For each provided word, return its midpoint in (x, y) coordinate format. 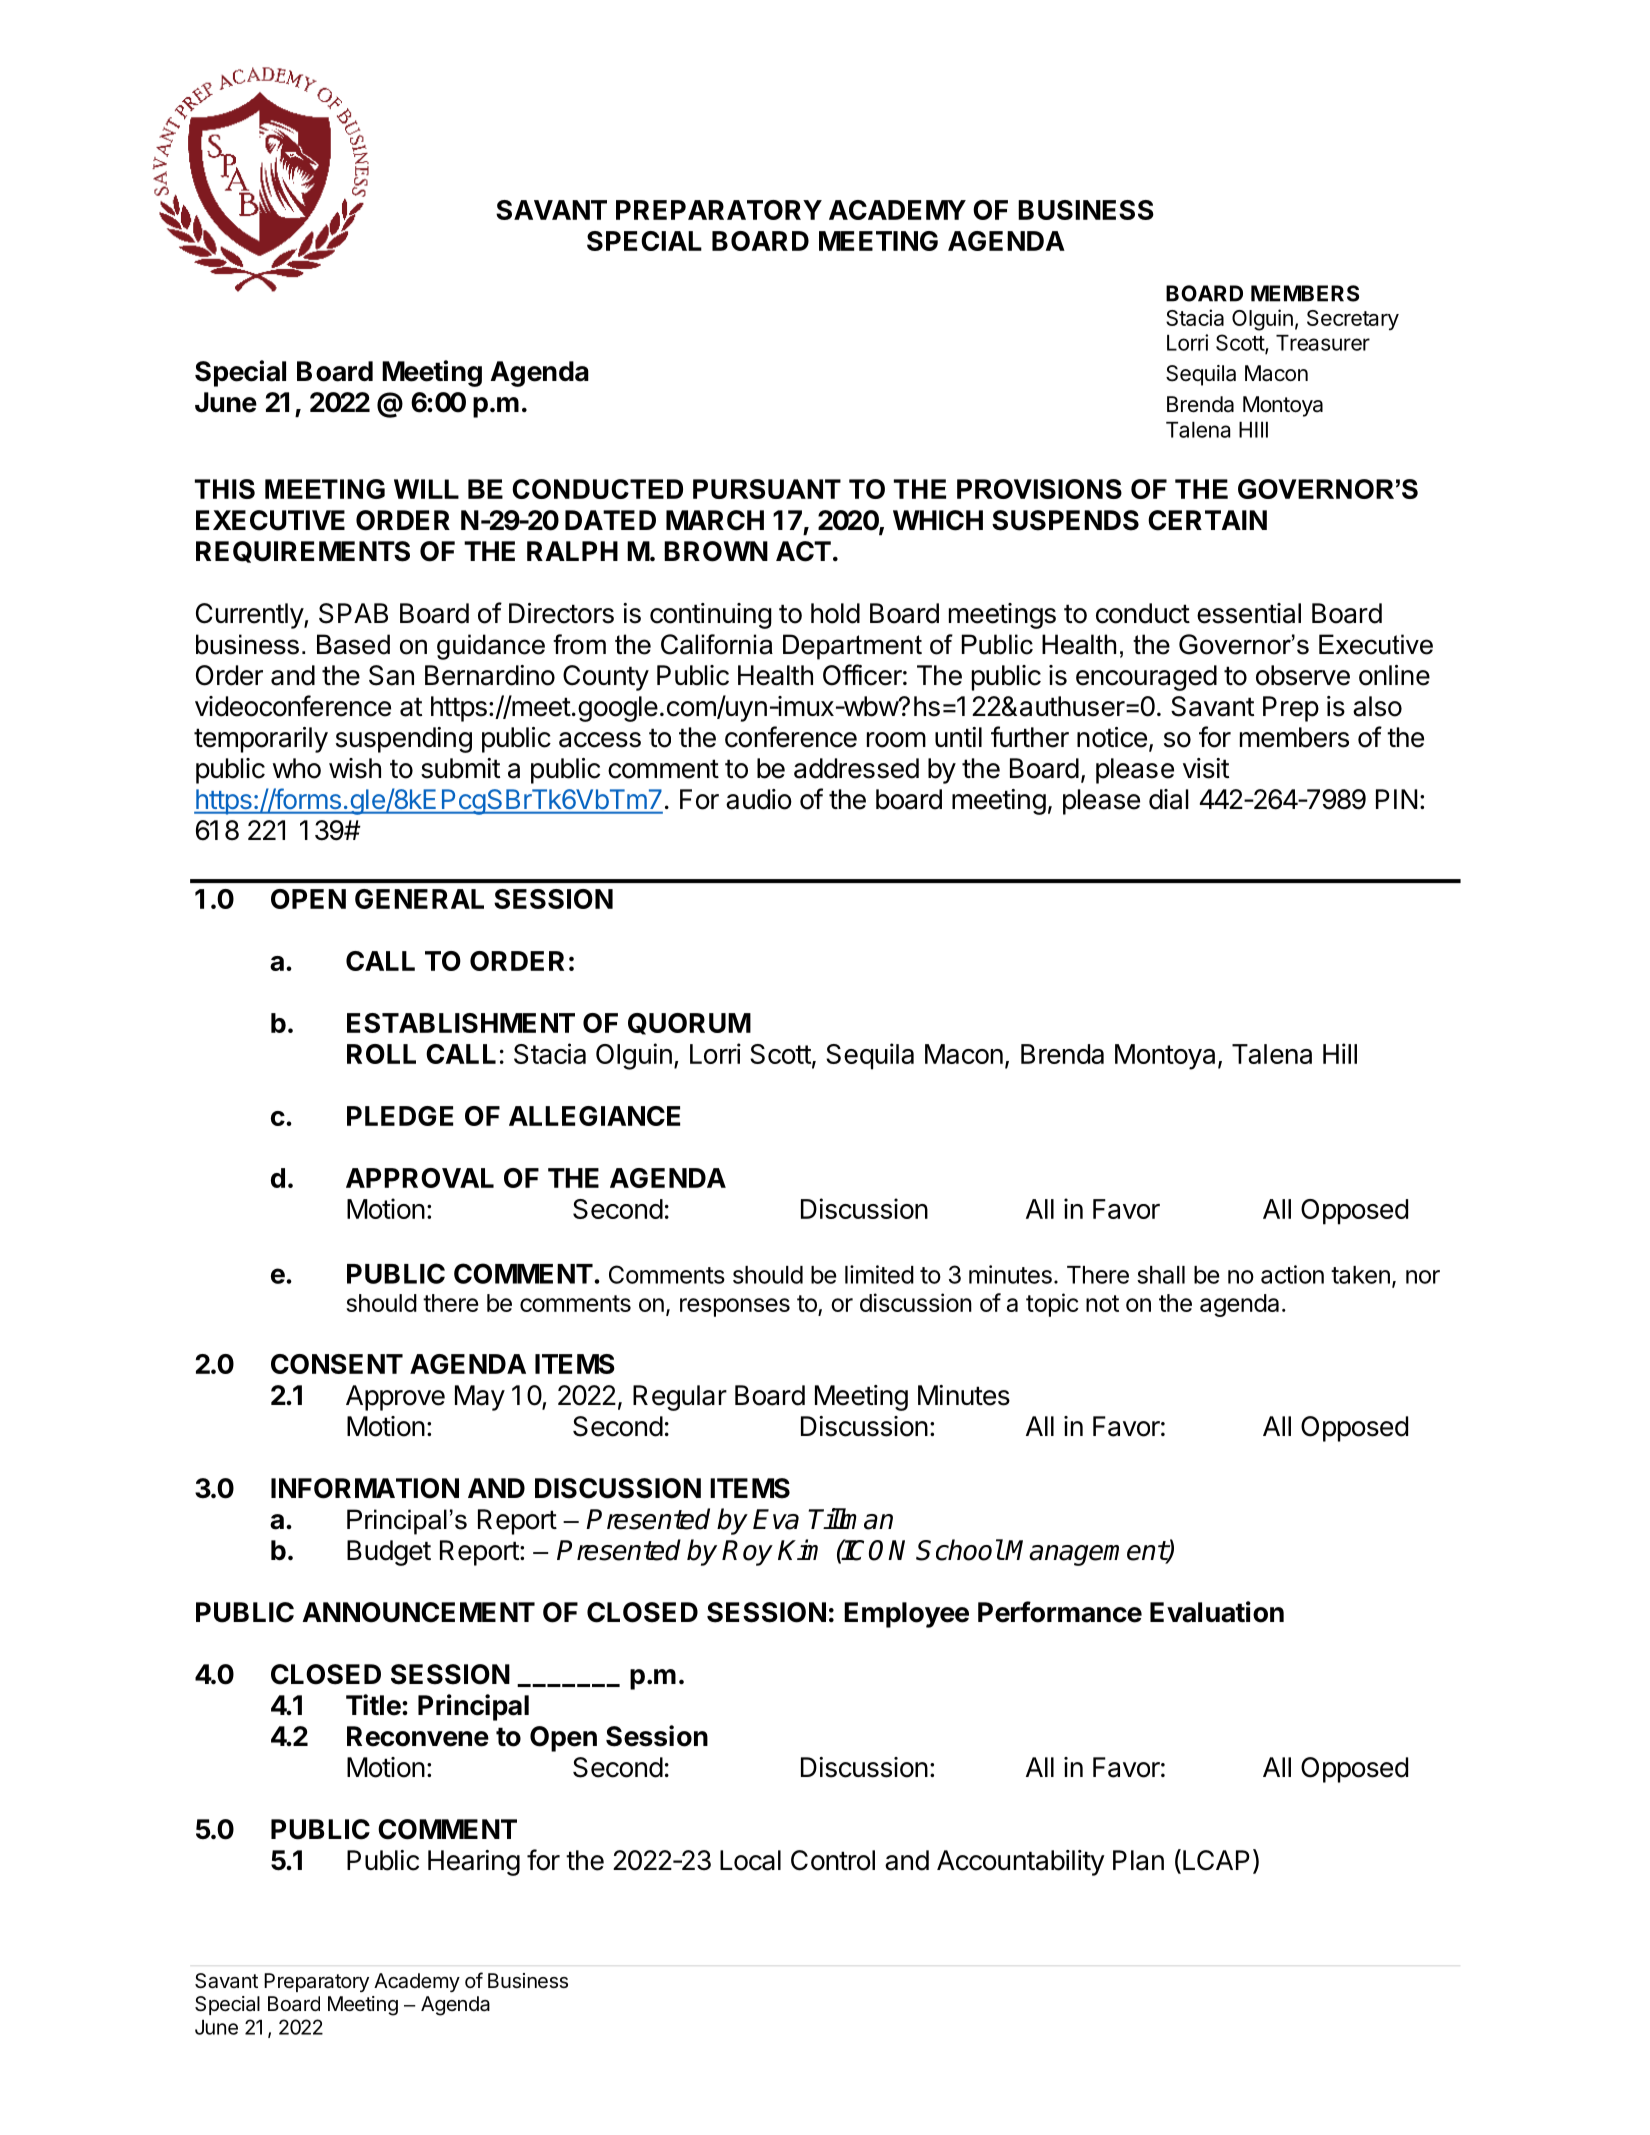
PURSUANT (767, 489)
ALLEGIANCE (594, 1116)
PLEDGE (400, 1116)
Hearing (474, 1863)
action (1292, 1274)
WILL (426, 489)
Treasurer (1323, 343)
